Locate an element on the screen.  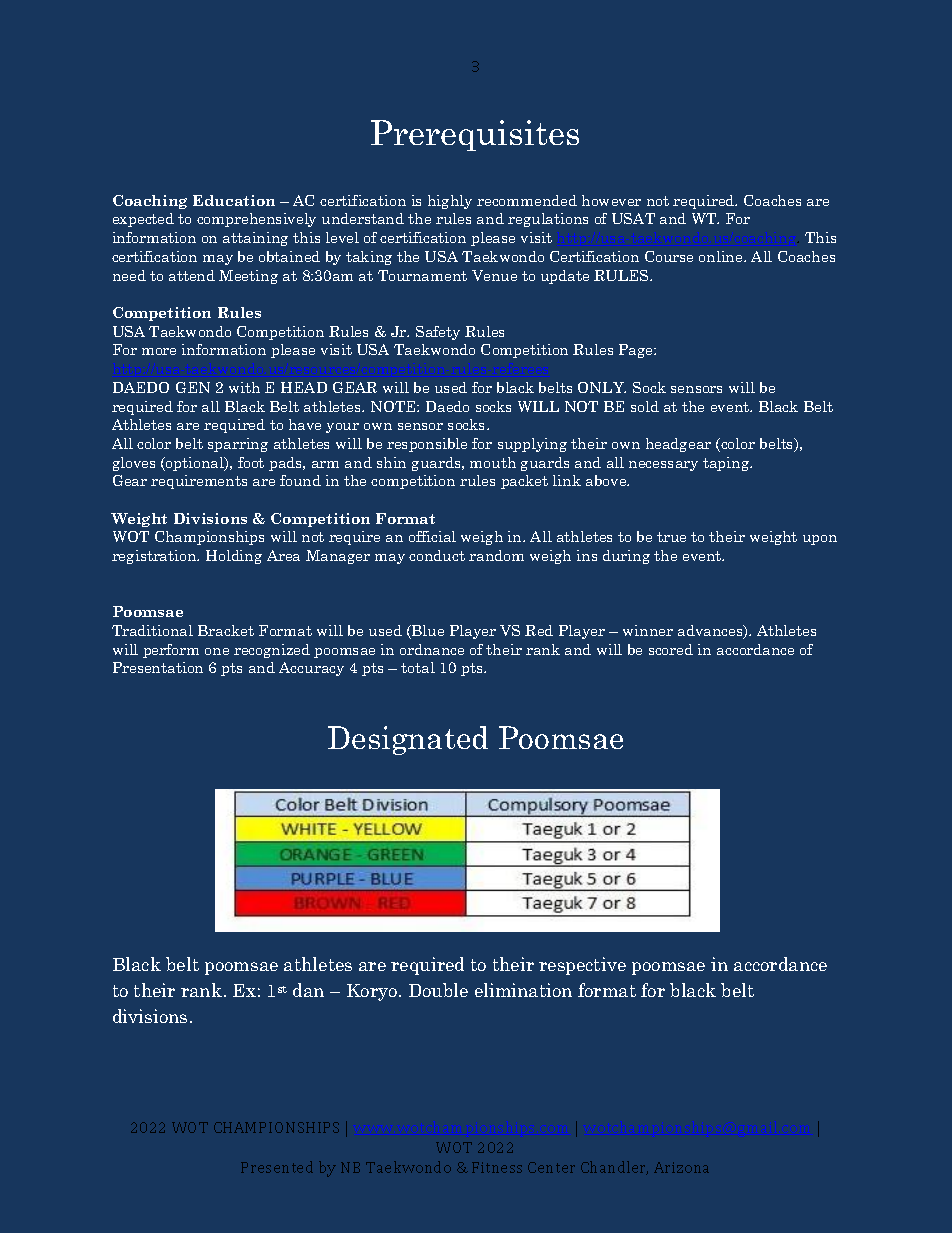
Holding is located at coordinates (234, 557).
